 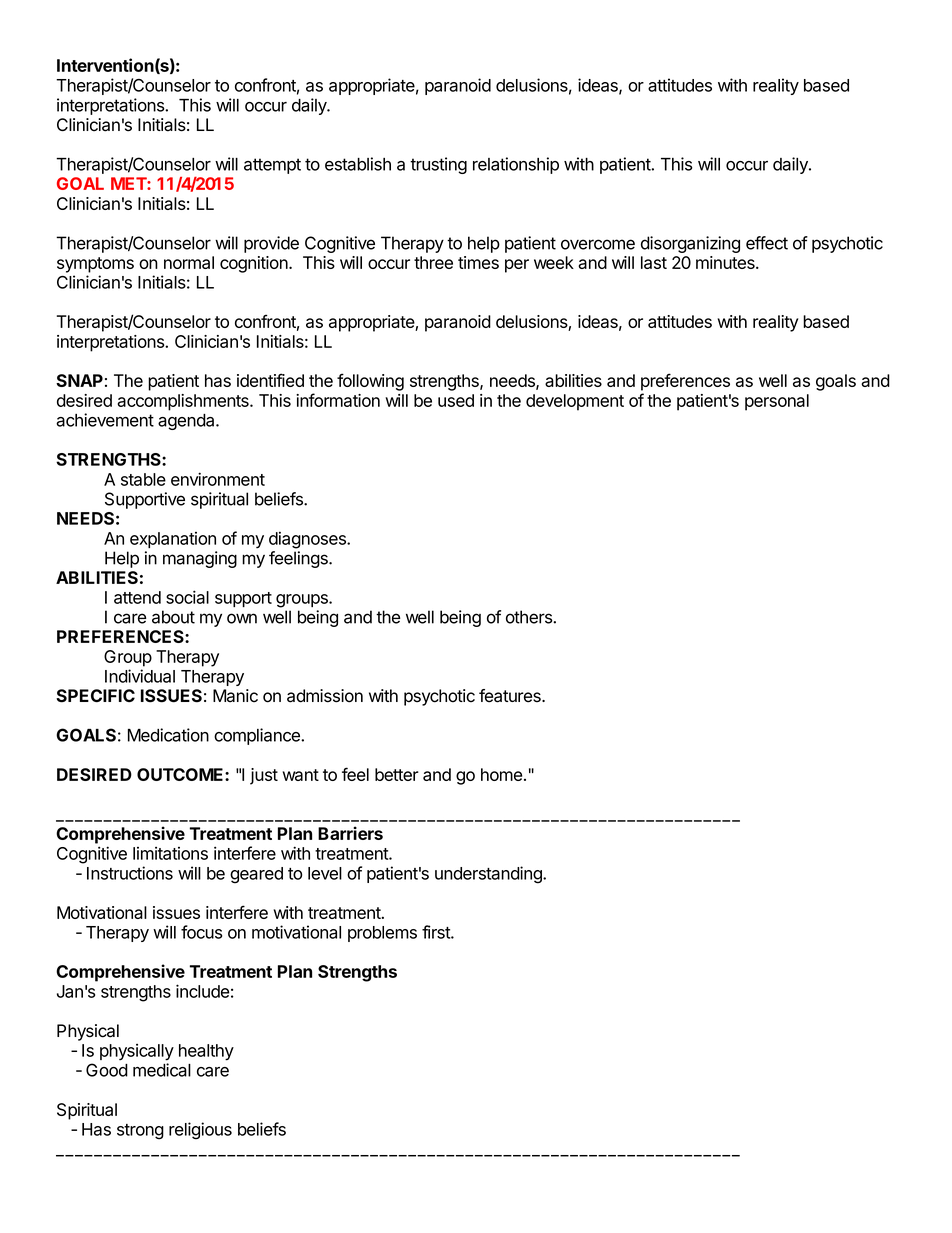 What do you see at coordinates (456, 400) in the document?
I see `used` at bounding box center [456, 400].
